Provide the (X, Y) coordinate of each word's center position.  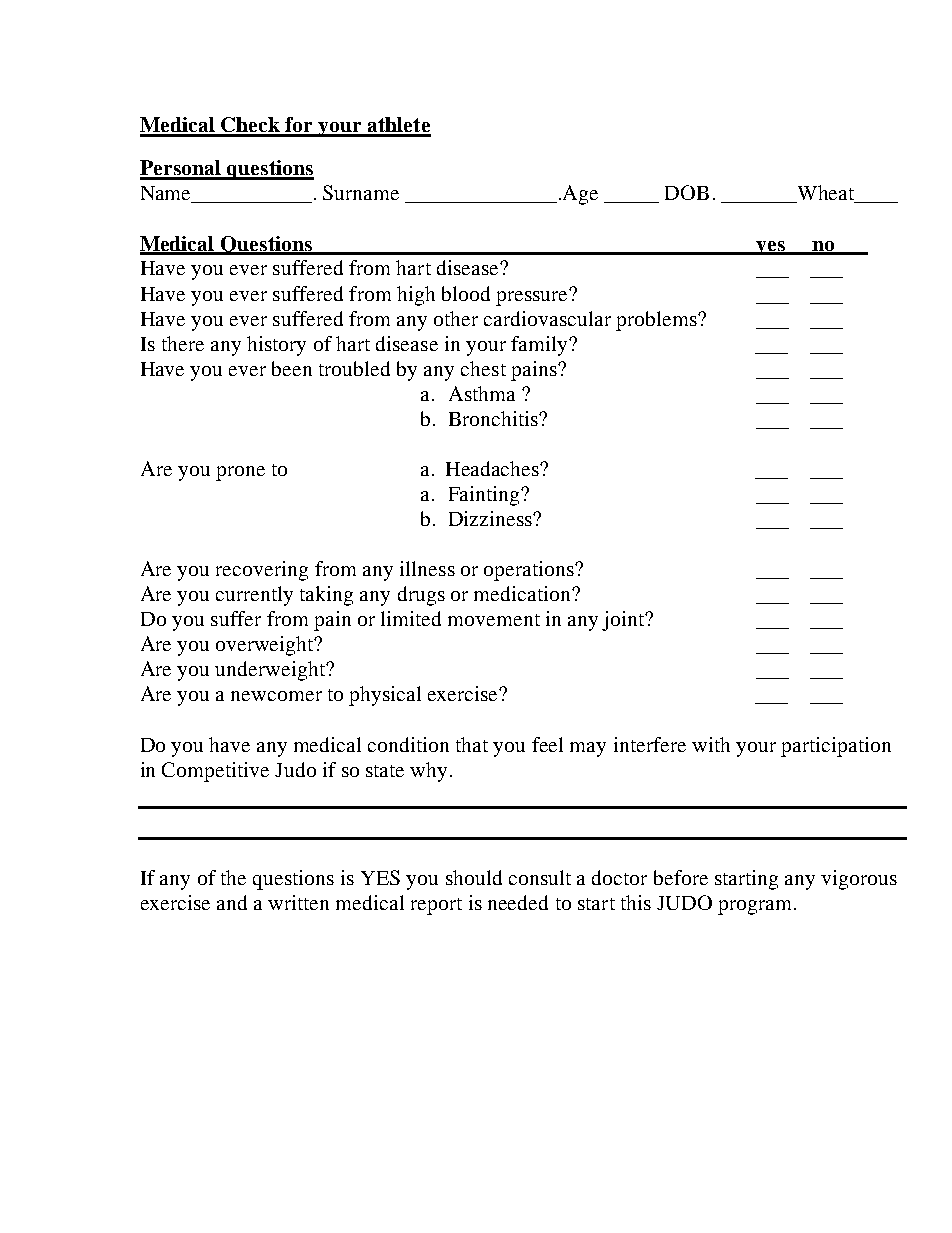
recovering (262, 571)
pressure (533, 297)
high (416, 296)
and (232, 902)
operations (530, 571)
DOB (687, 192)
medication (523, 593)
